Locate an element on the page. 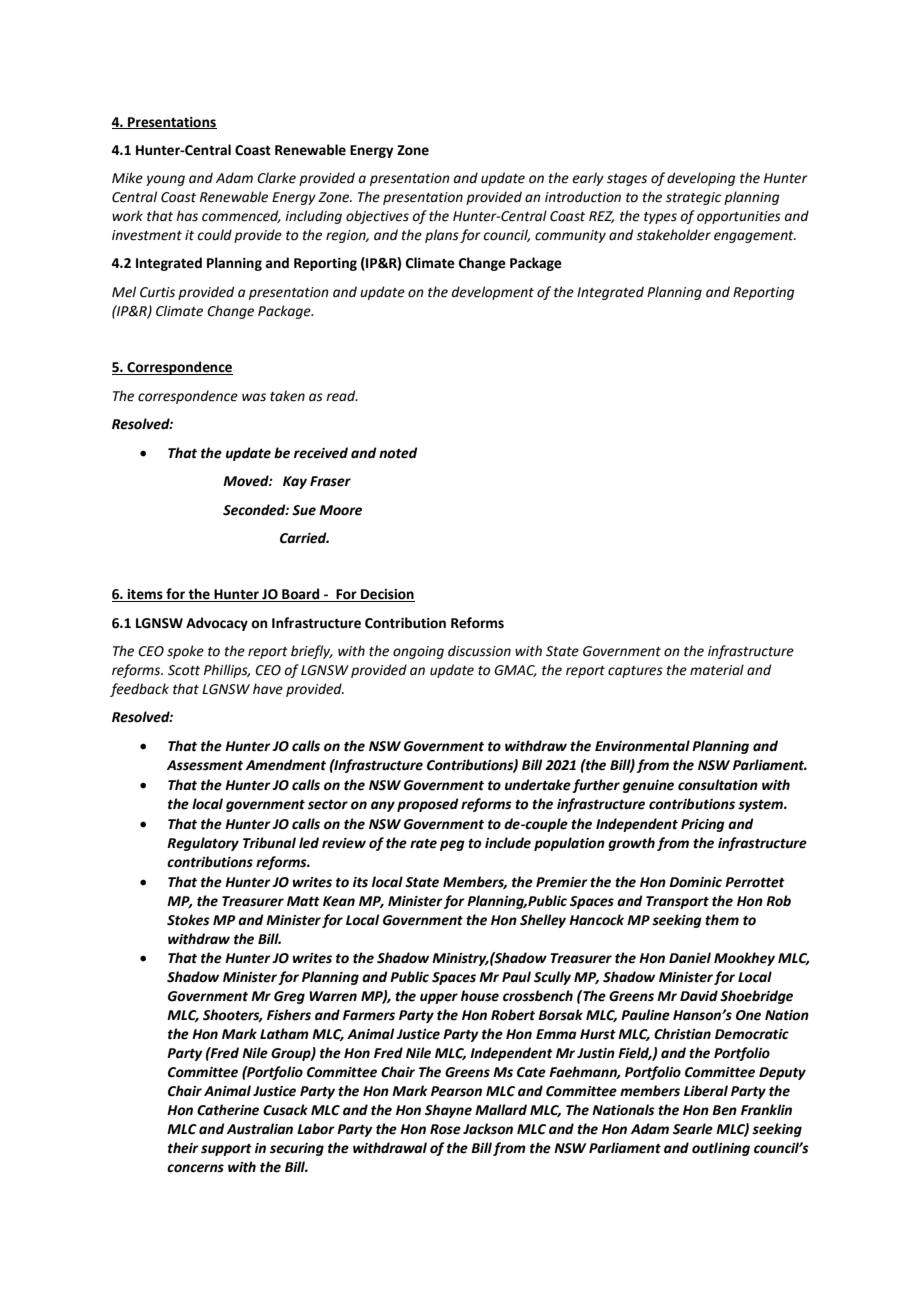  has is located at coordinates (187, 216).
